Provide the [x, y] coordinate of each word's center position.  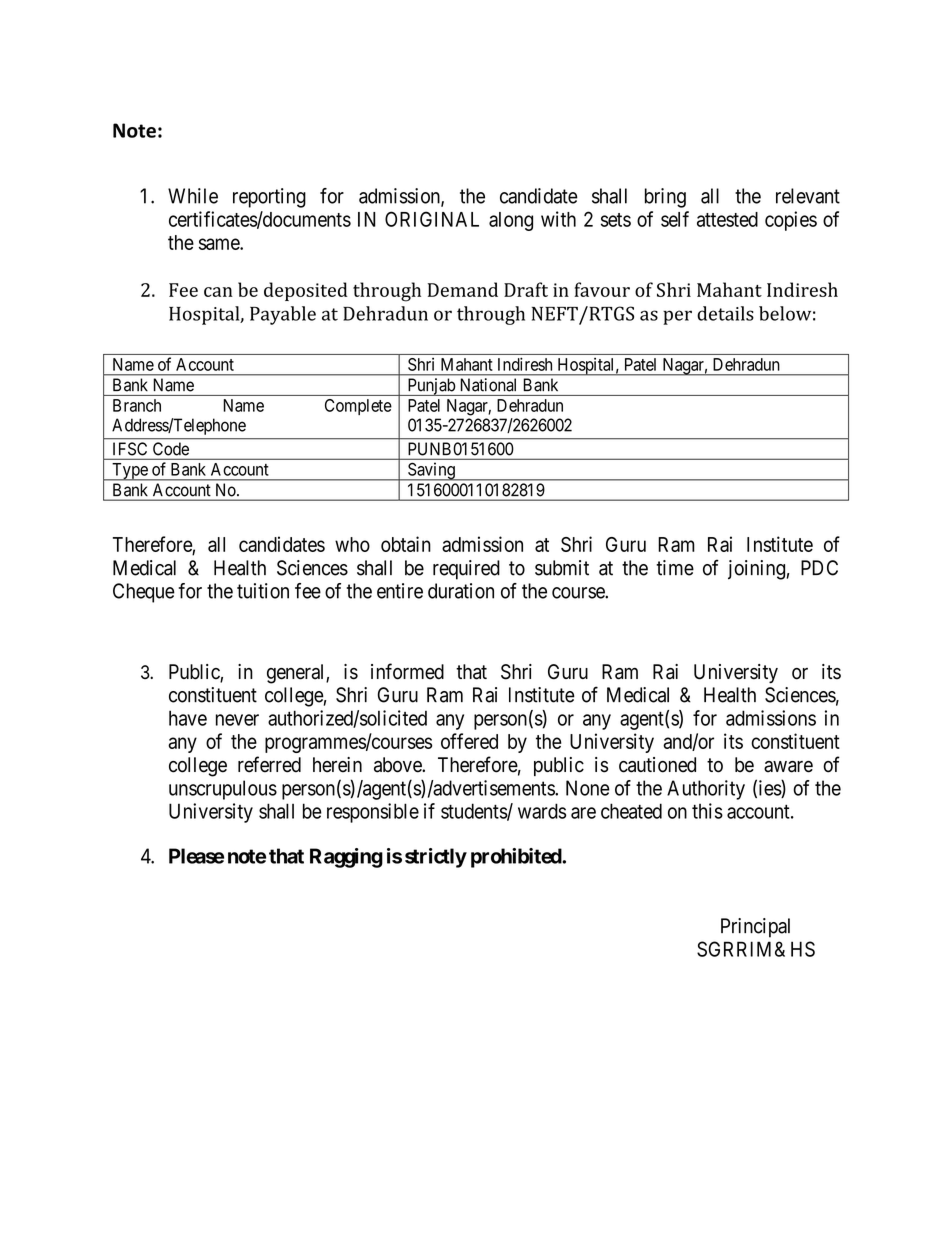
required [466, 570]
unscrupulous [223, 790]
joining [756, 570]
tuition [263, 591]
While [193, 196]
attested [727, 219]
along [511, 221]
